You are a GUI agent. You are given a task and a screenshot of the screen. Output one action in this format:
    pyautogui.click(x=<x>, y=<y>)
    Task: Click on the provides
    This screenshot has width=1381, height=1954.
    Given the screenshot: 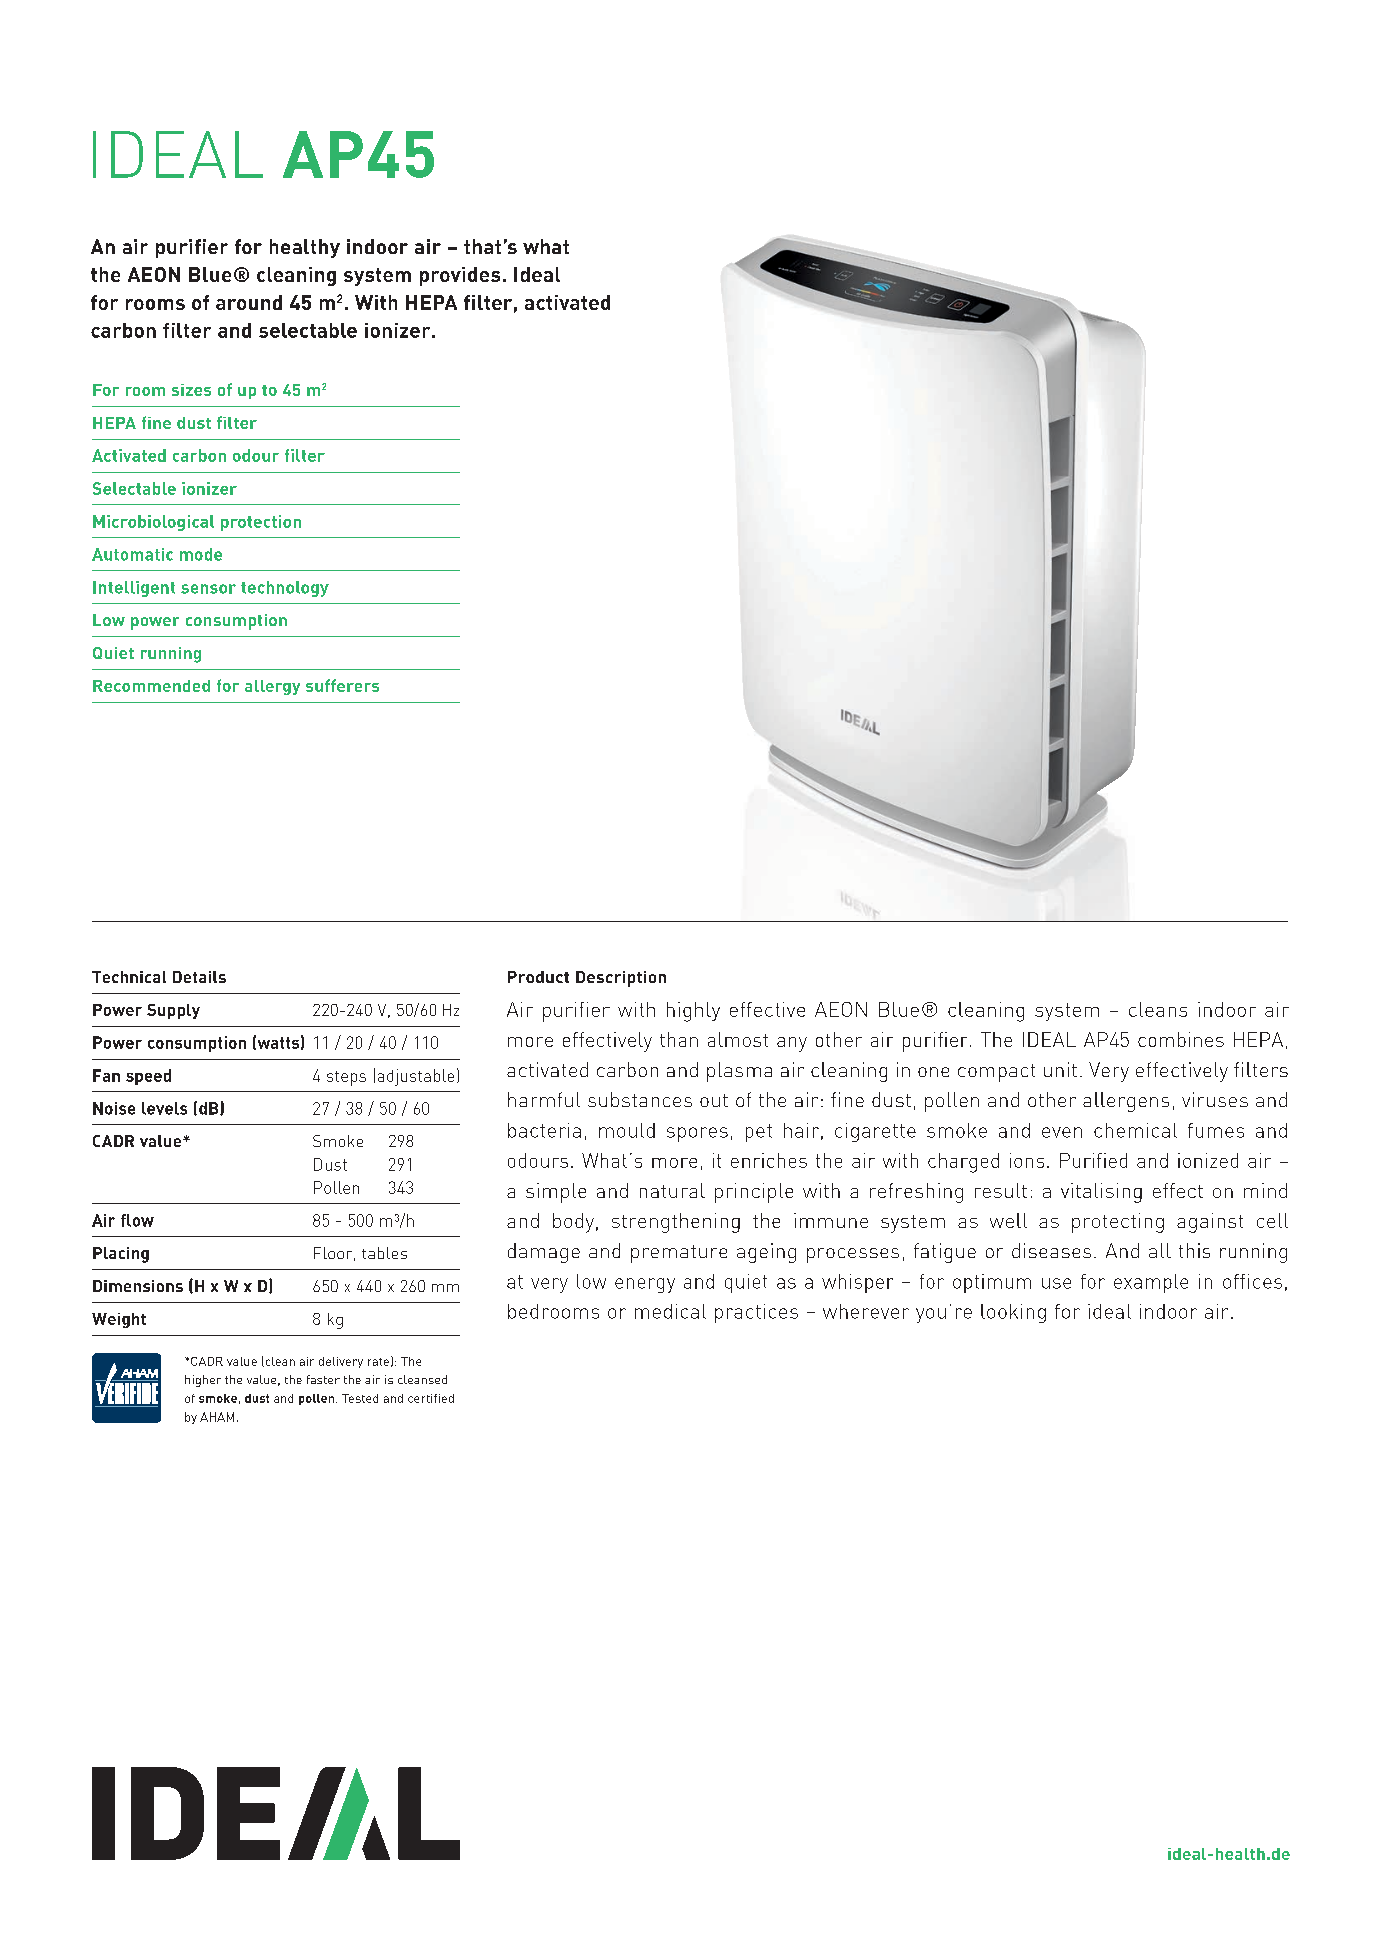 What is the action you would take?
    pyautogui.click(x=460, y=276)
